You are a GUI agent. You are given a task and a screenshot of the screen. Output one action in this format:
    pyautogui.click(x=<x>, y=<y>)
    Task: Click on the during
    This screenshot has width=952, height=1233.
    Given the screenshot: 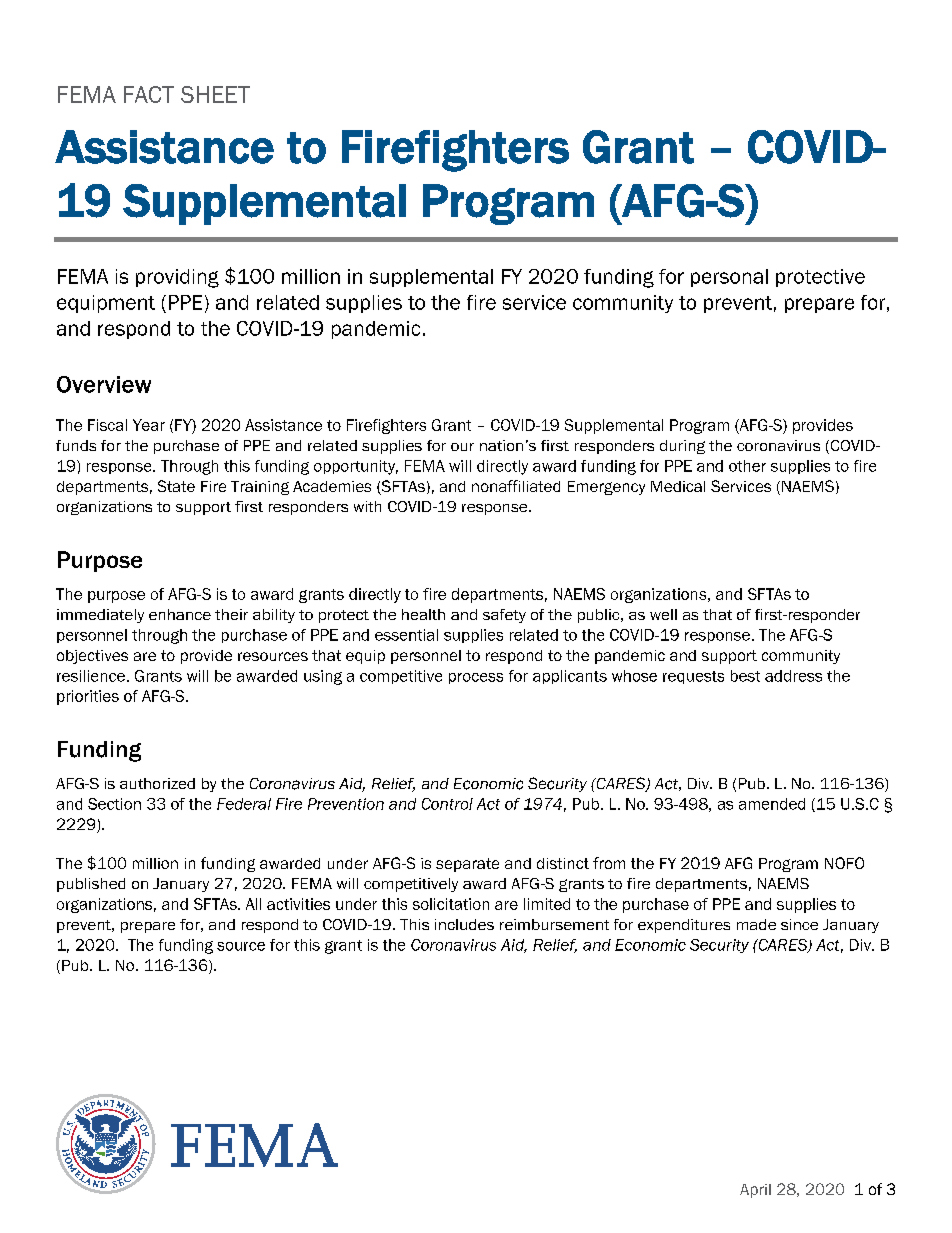 What is the action you would take?
    pyautogui.click(x=682, y=447)
